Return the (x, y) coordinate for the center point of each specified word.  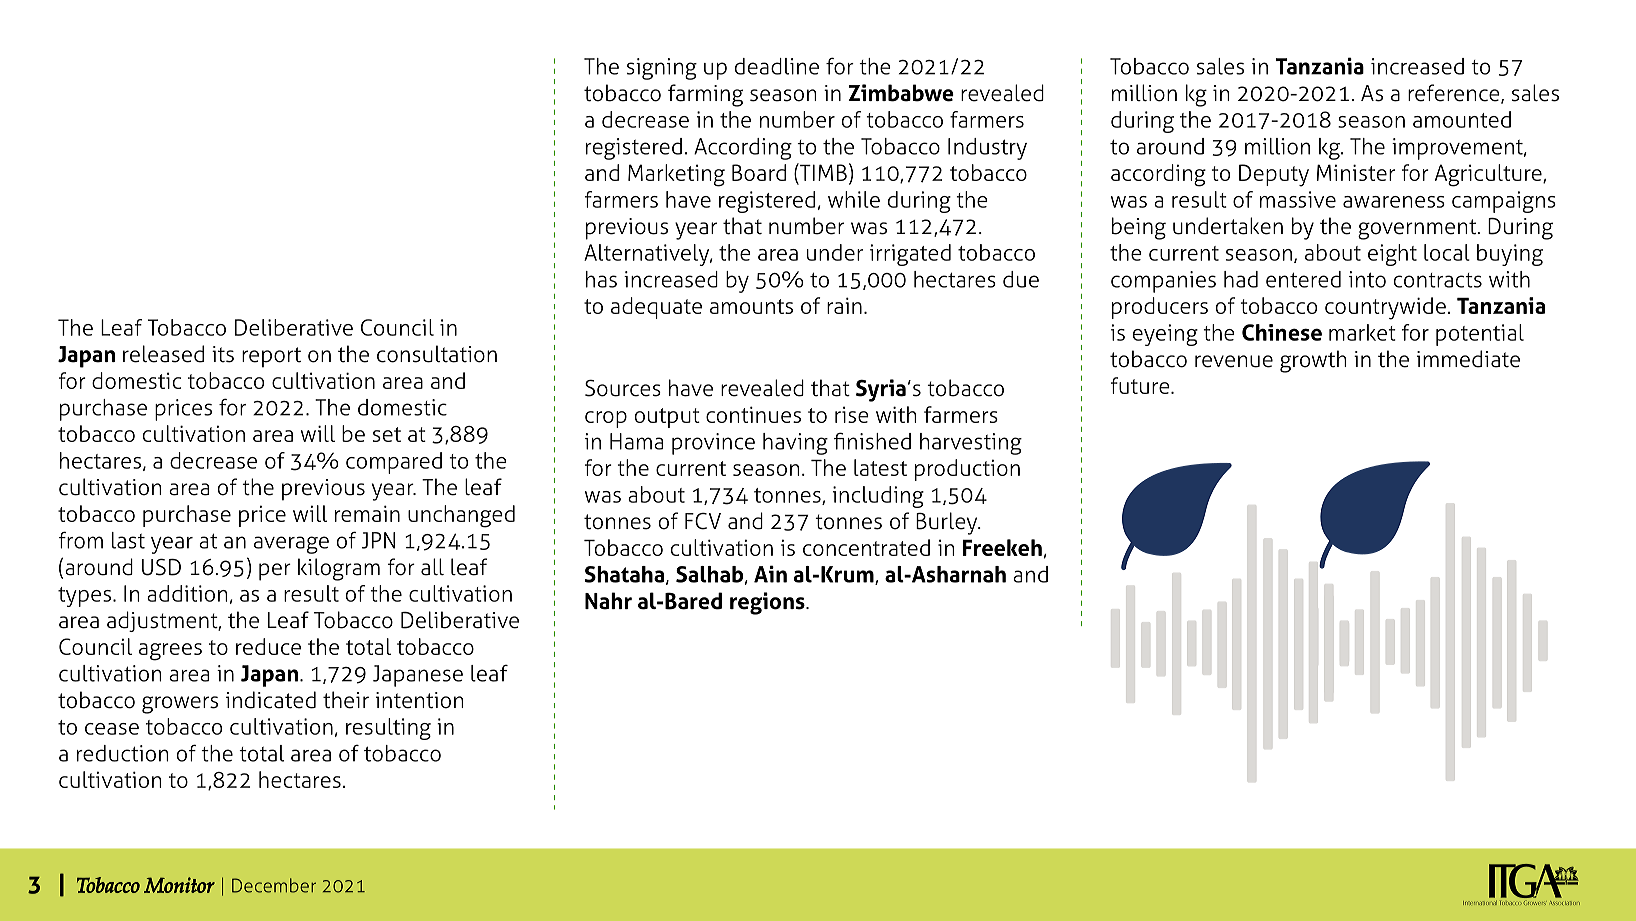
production (967, 470)
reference (1455, 94)
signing (662, 69)
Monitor (179, 885)
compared (394, 463)
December (274, 885)
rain (844, 305)
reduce (268, 646)
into (1367, 279)
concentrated (866, 547)
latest (880, 467)
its (223, 354)
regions (768, 603)
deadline (777, 66)
